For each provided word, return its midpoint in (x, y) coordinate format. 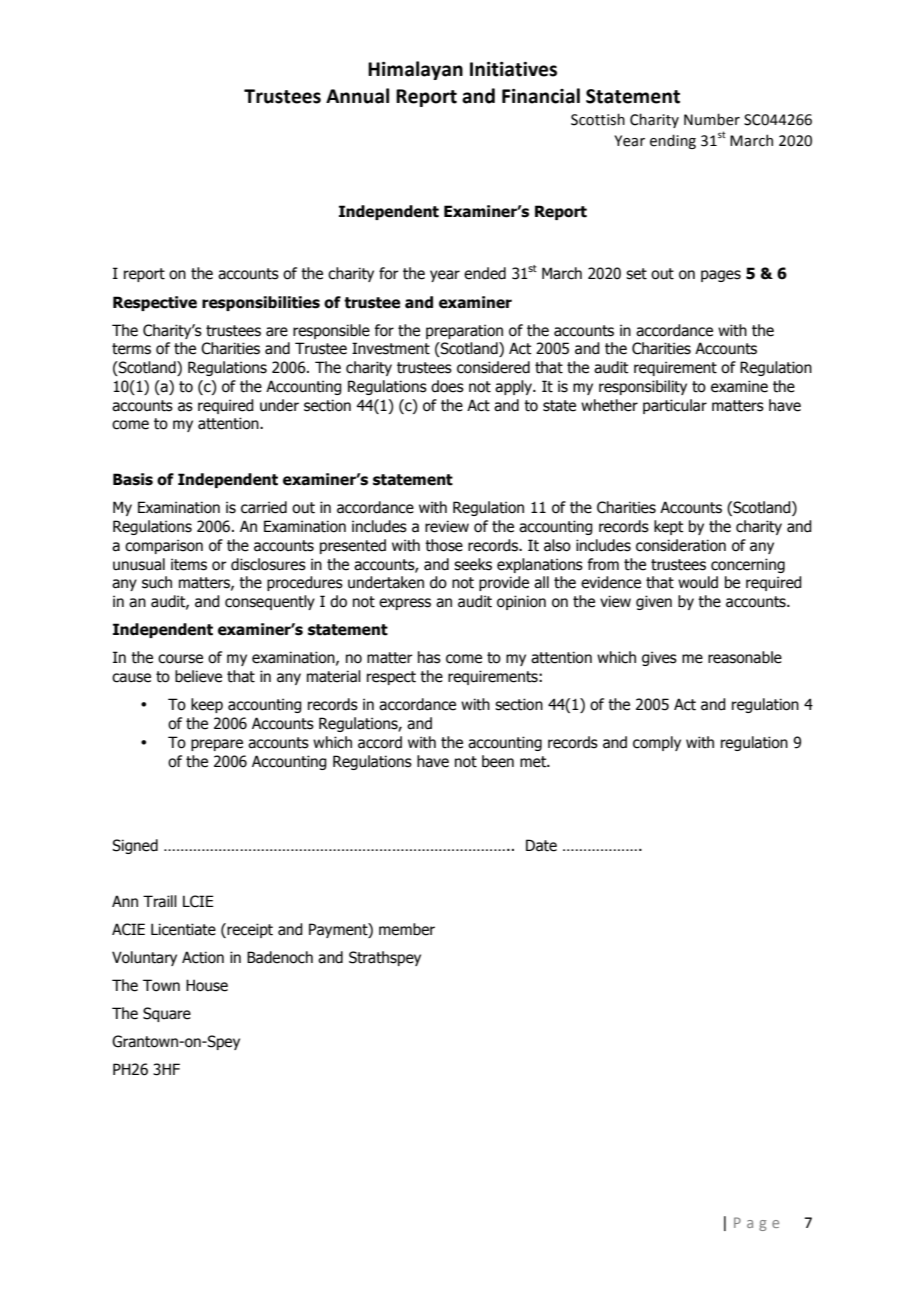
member (407, 929)
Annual (357, 96)
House (207, 985)
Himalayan (415, 70)
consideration (681, 545)
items (189, 564)
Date (541, 845)
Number (712, 119)
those (444, 545)
